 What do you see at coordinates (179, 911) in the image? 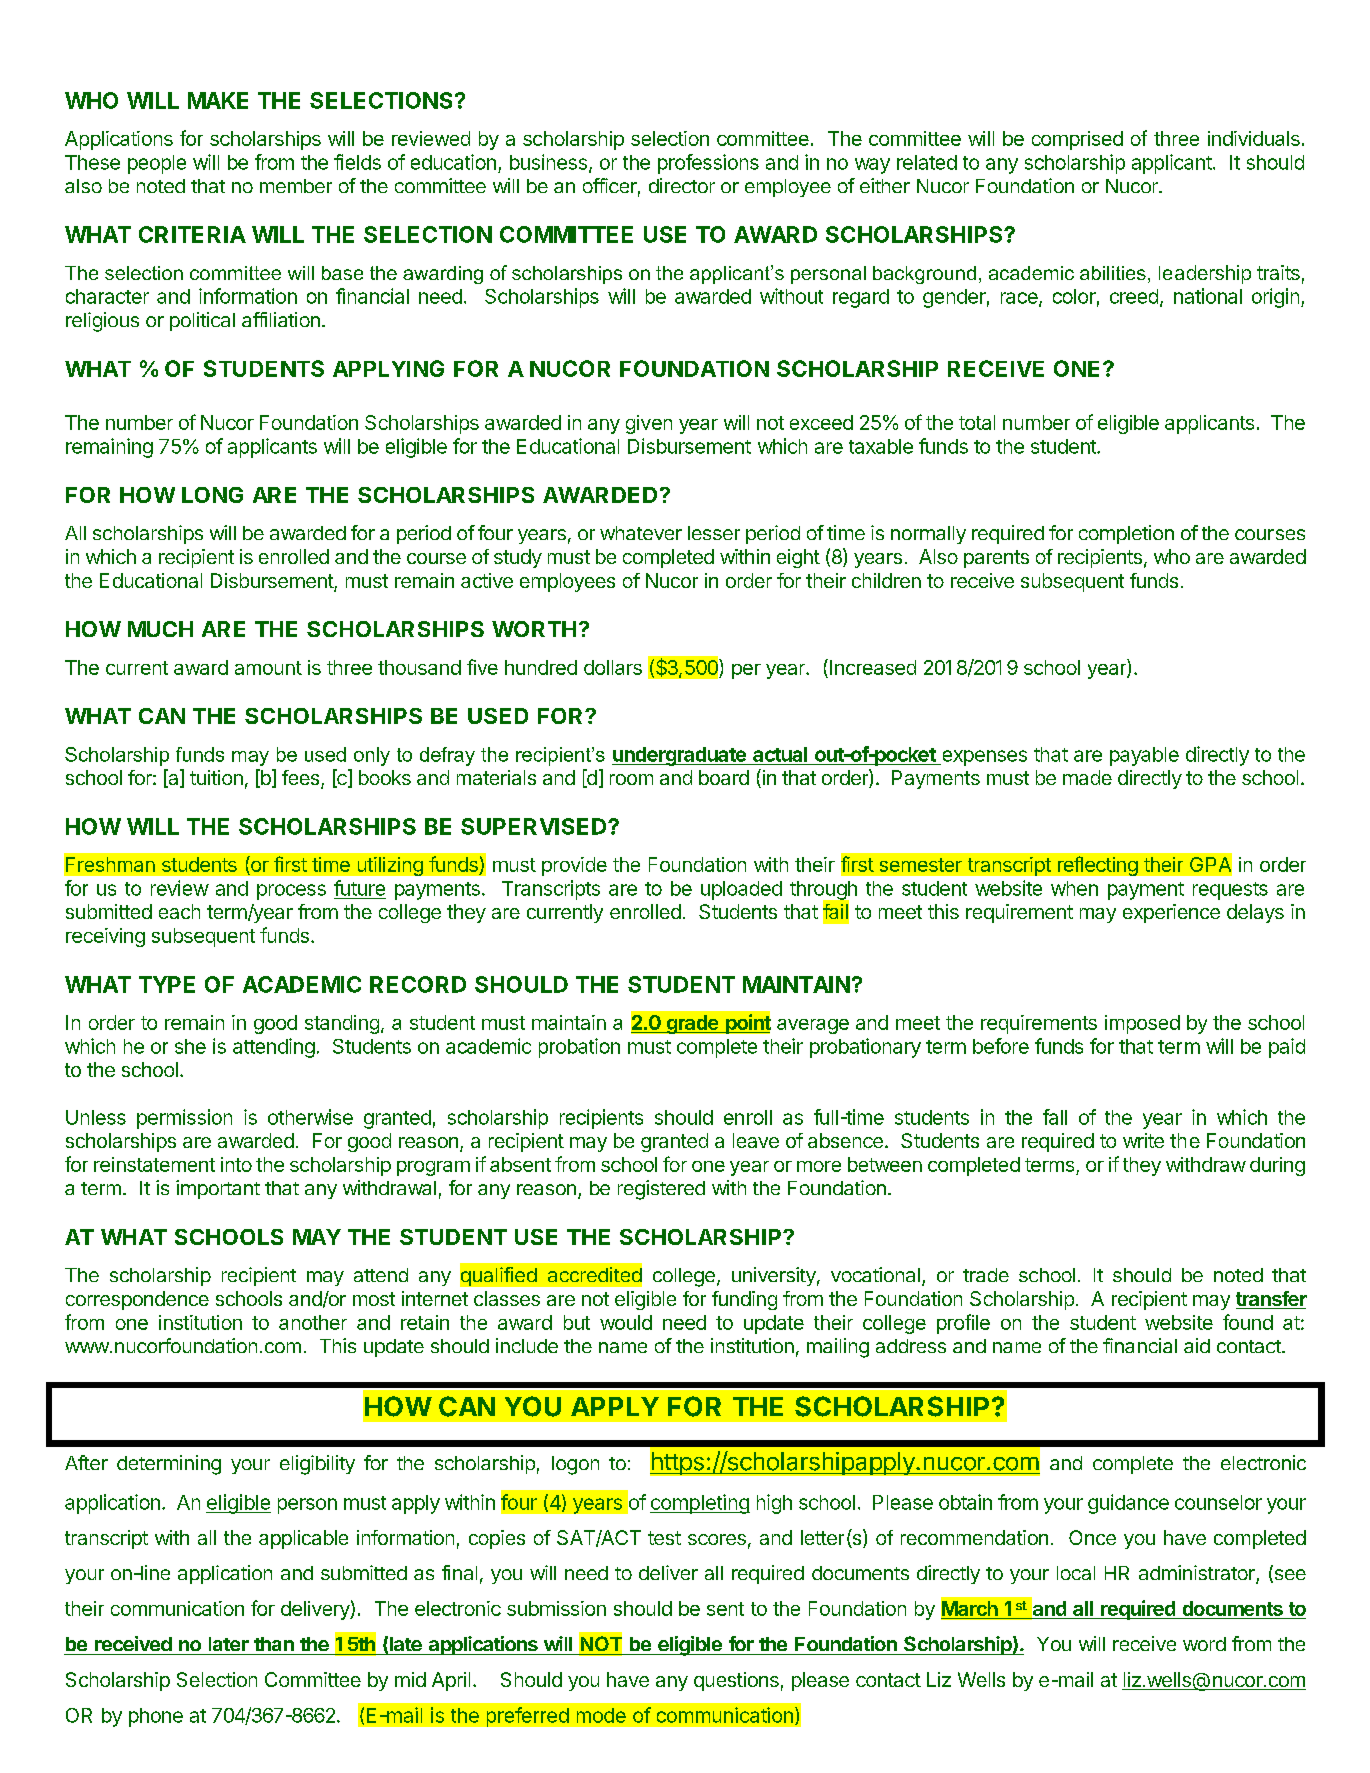
I see `each` at bounding box center [179, 911].
